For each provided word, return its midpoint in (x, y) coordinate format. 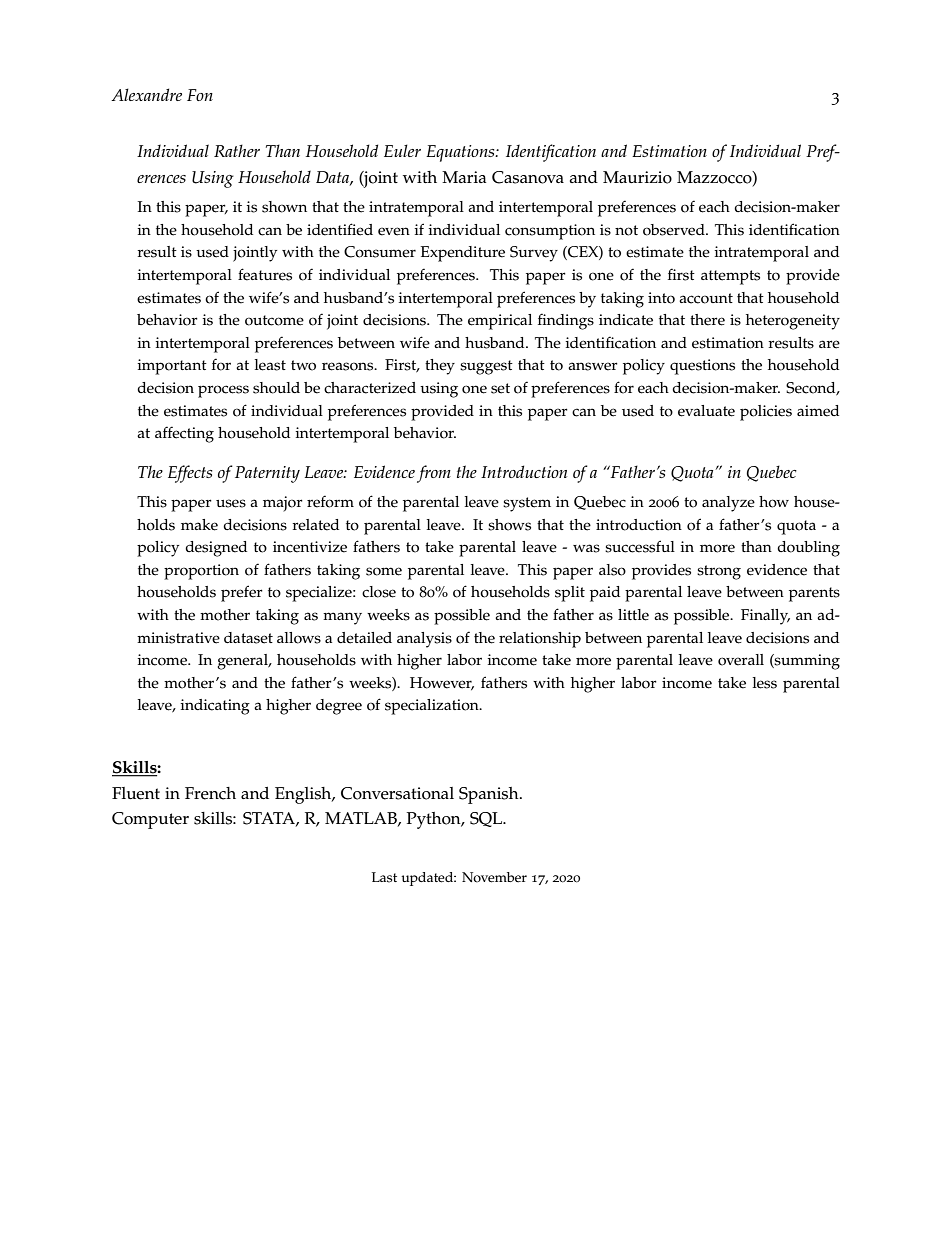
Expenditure (463, 254)
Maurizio (637, 177)
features (265, 274)
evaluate (706, 411)
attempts (730, 277)
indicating (215, 707)
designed (216, 549)
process (223, 391)
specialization (433, 707)
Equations (461, 153)
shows (509, 525)
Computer (150, 820)
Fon (200, 95)
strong (719, 572)
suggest (486, 367)
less (765, 683)
